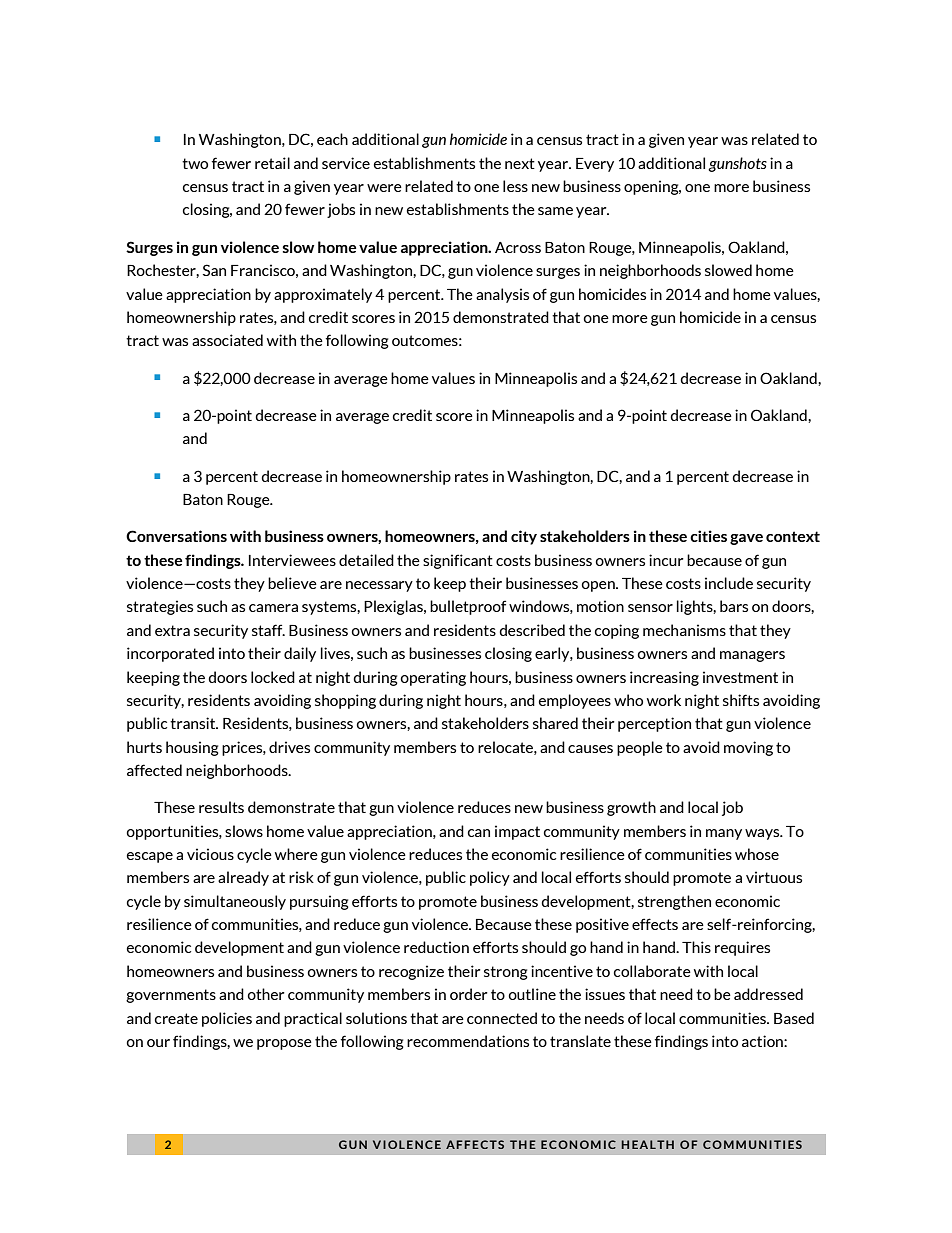  Describe the element at coordinates (518, 247) in the document. I see `Across` at that location.
